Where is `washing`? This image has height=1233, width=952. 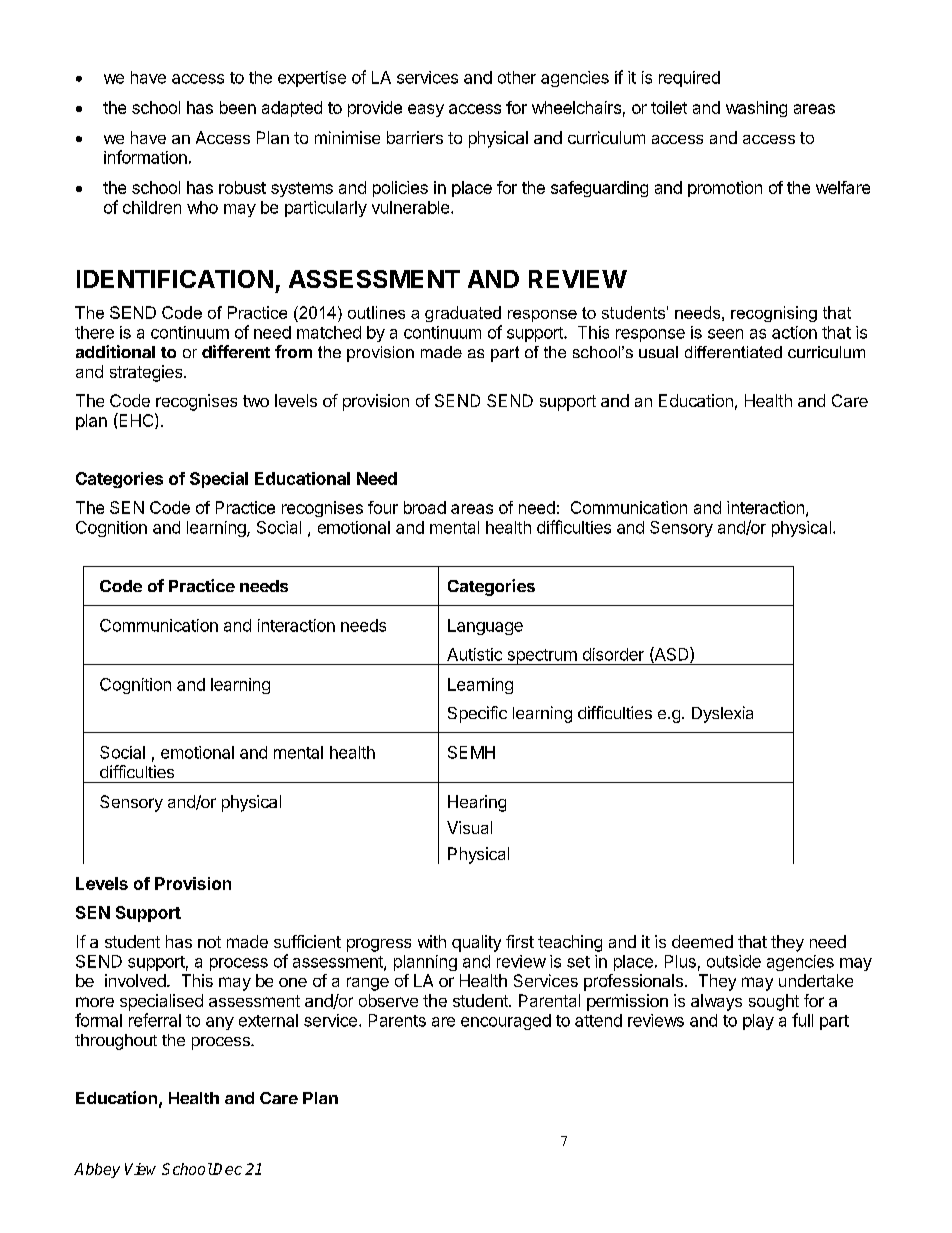
washing is located at coordinates (756, 109).
